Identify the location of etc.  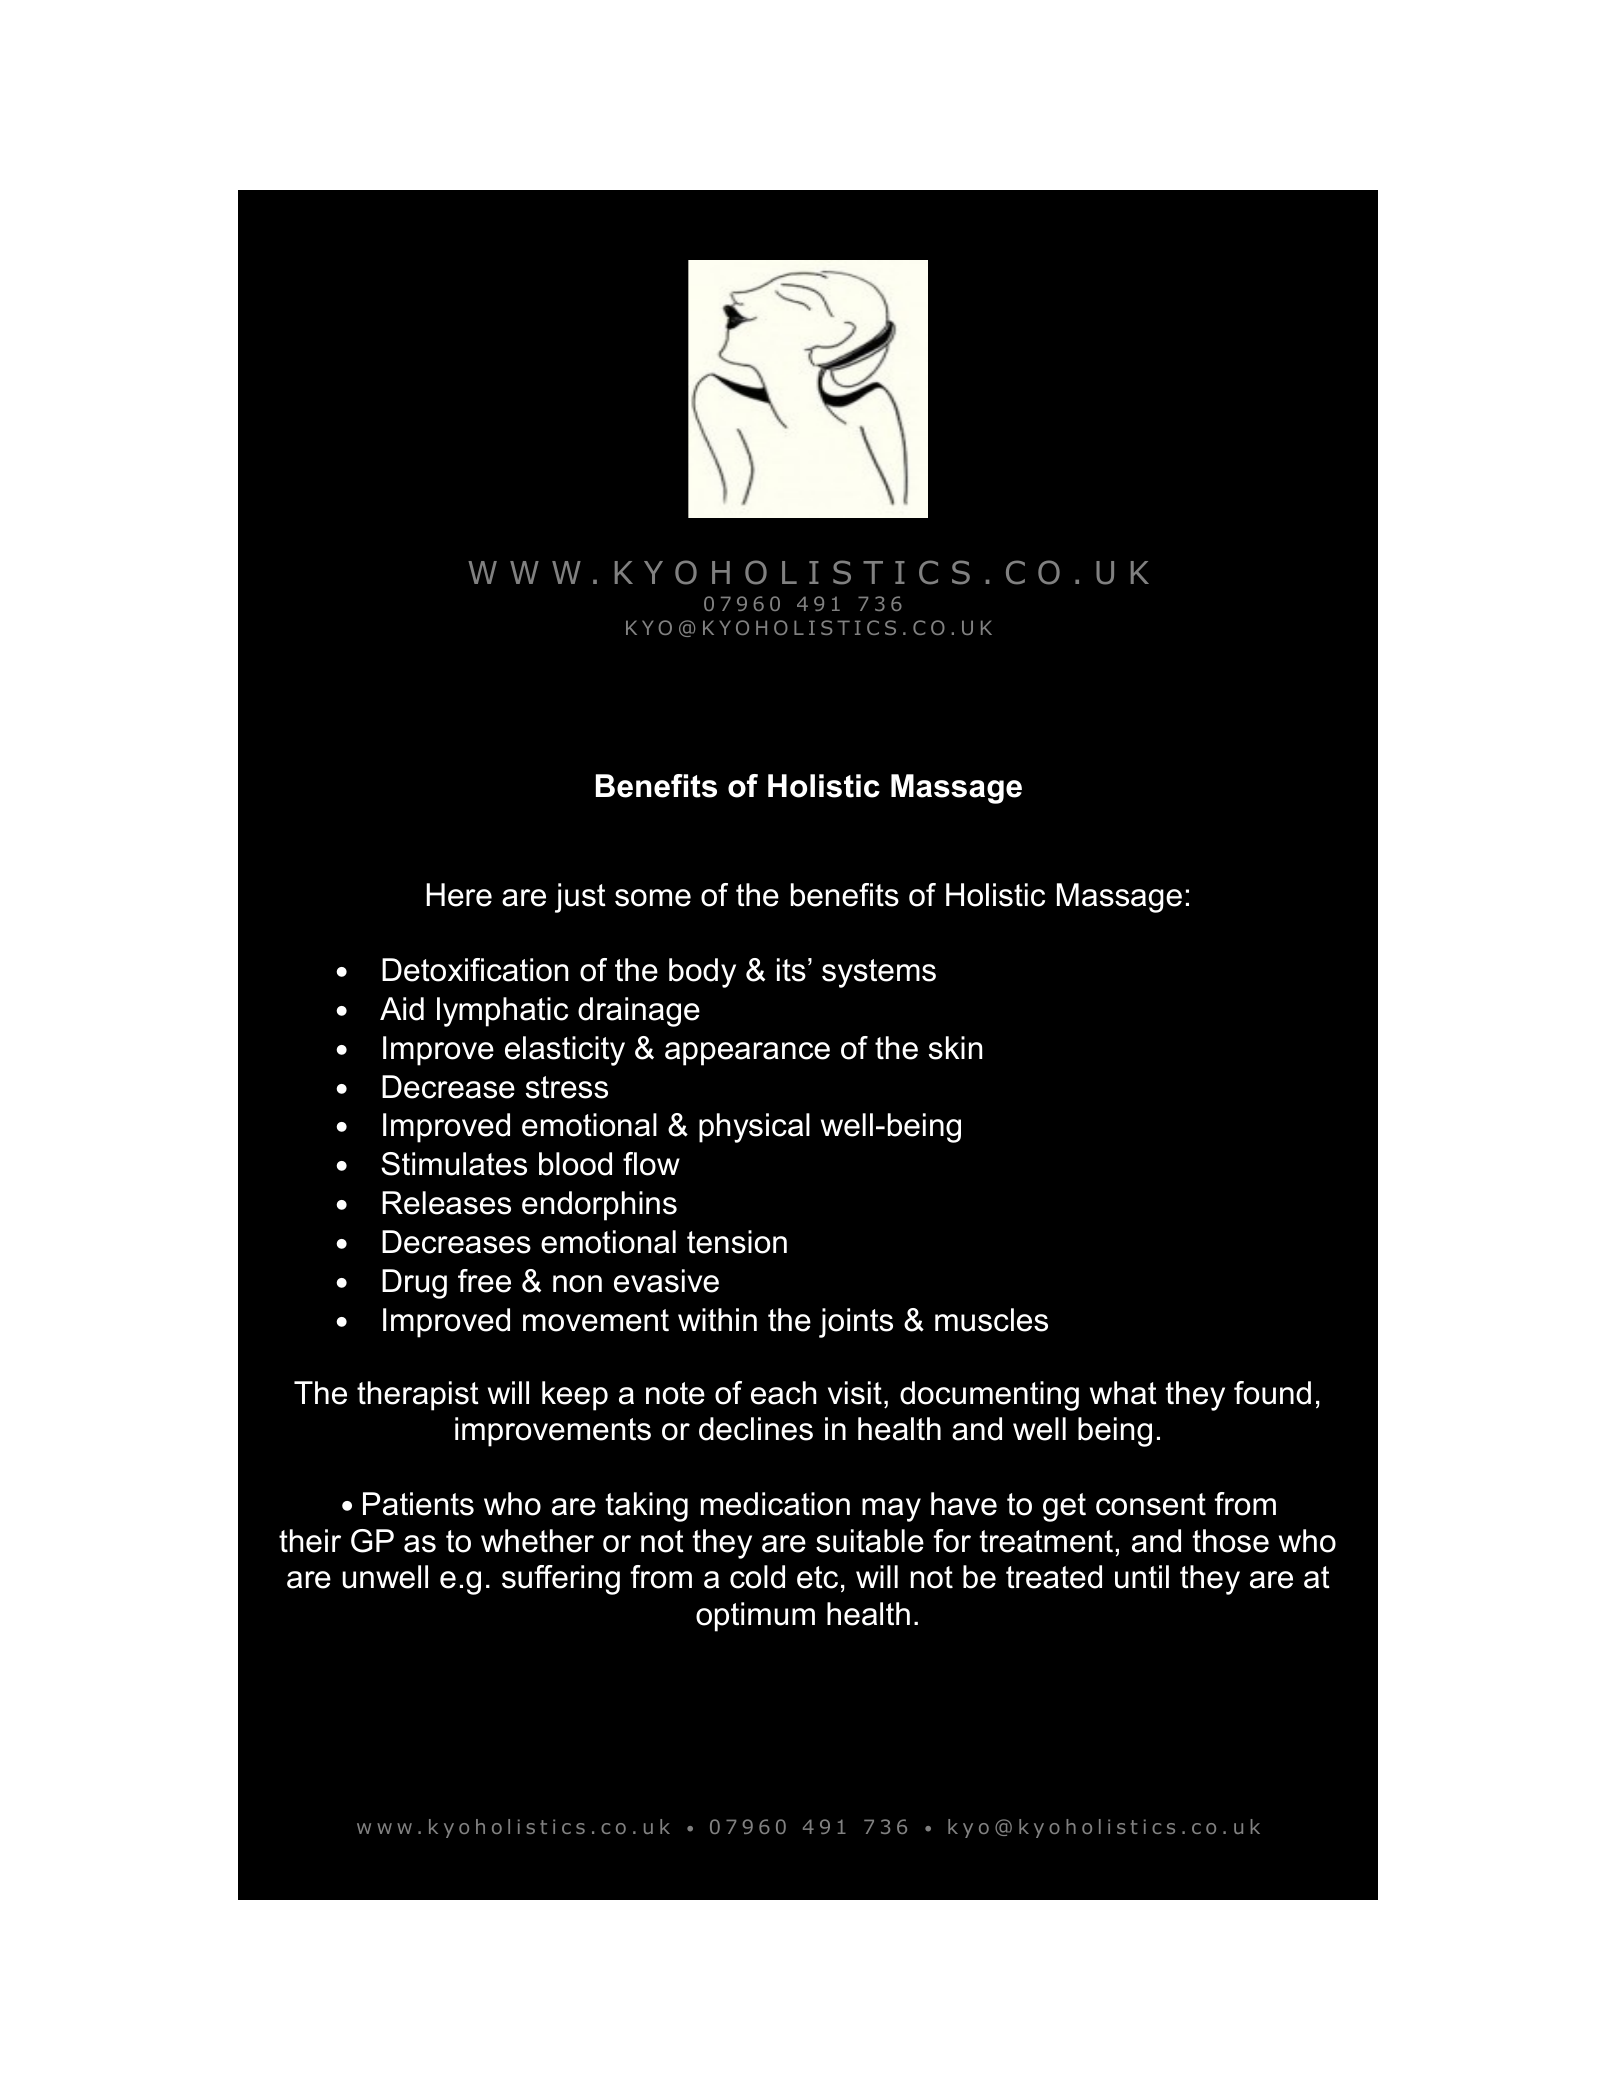
(817, 1577).
